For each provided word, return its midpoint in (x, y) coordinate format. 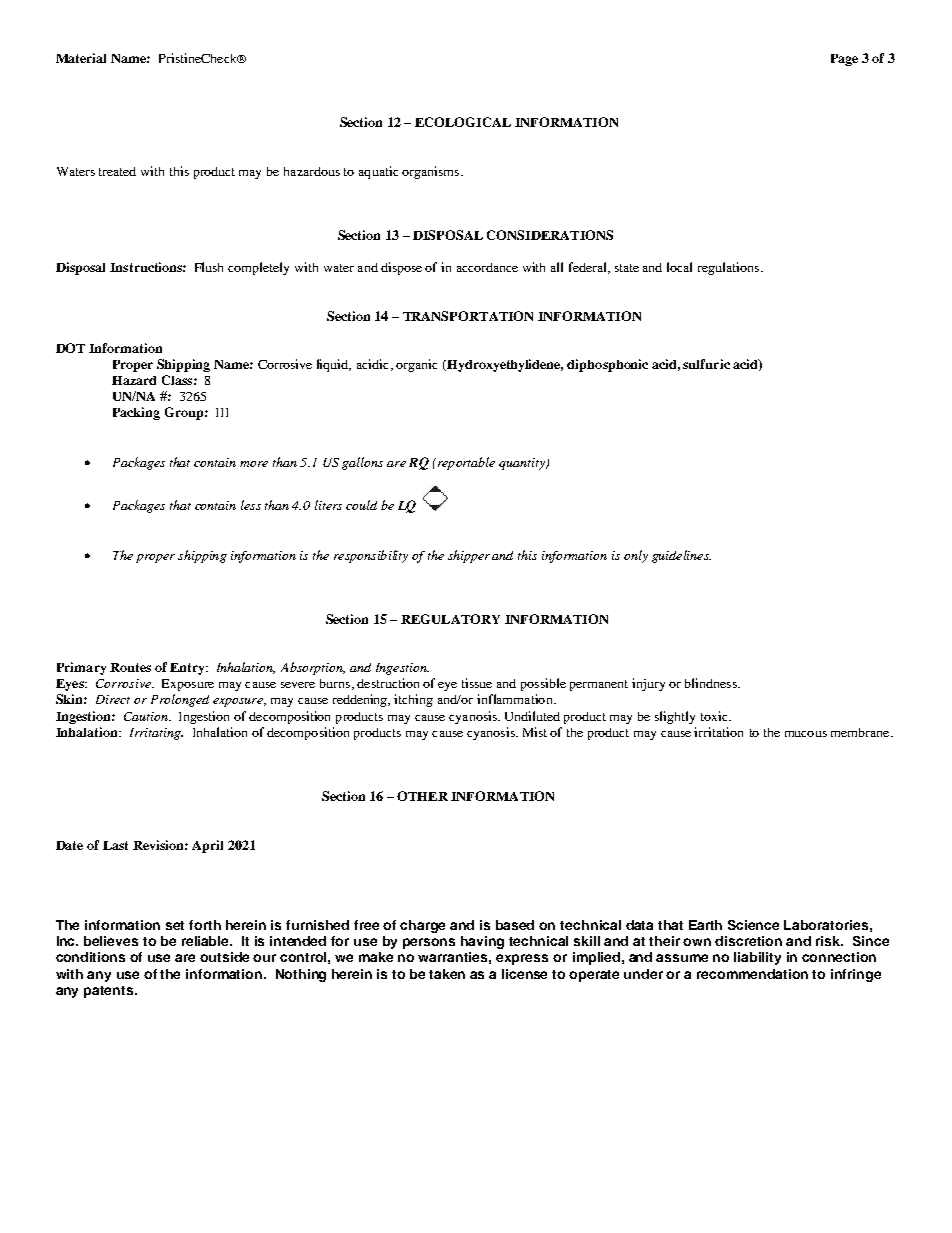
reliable (207, 941)
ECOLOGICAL (463, 122)
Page (844, 60)
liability (757, 958)
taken (447, 974)
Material (81, 58)
